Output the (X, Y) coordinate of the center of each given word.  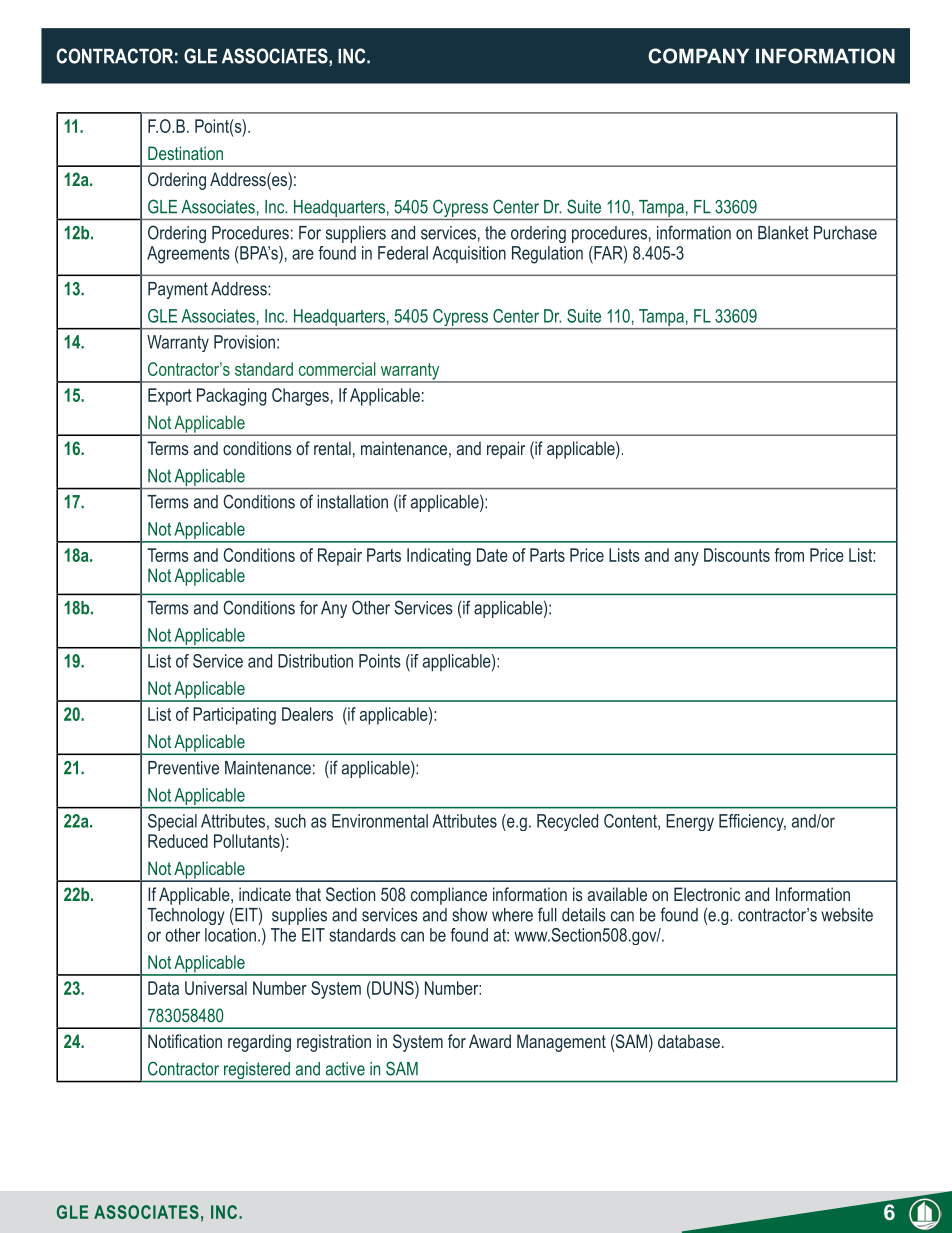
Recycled (567, 822)
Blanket (783, 233)
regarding (259, 1043)
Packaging (231, 397)
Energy (690, 822)
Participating (234, 716)
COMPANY (698, 56)
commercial (337, 369)
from (789, 555)
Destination (185, 153)
